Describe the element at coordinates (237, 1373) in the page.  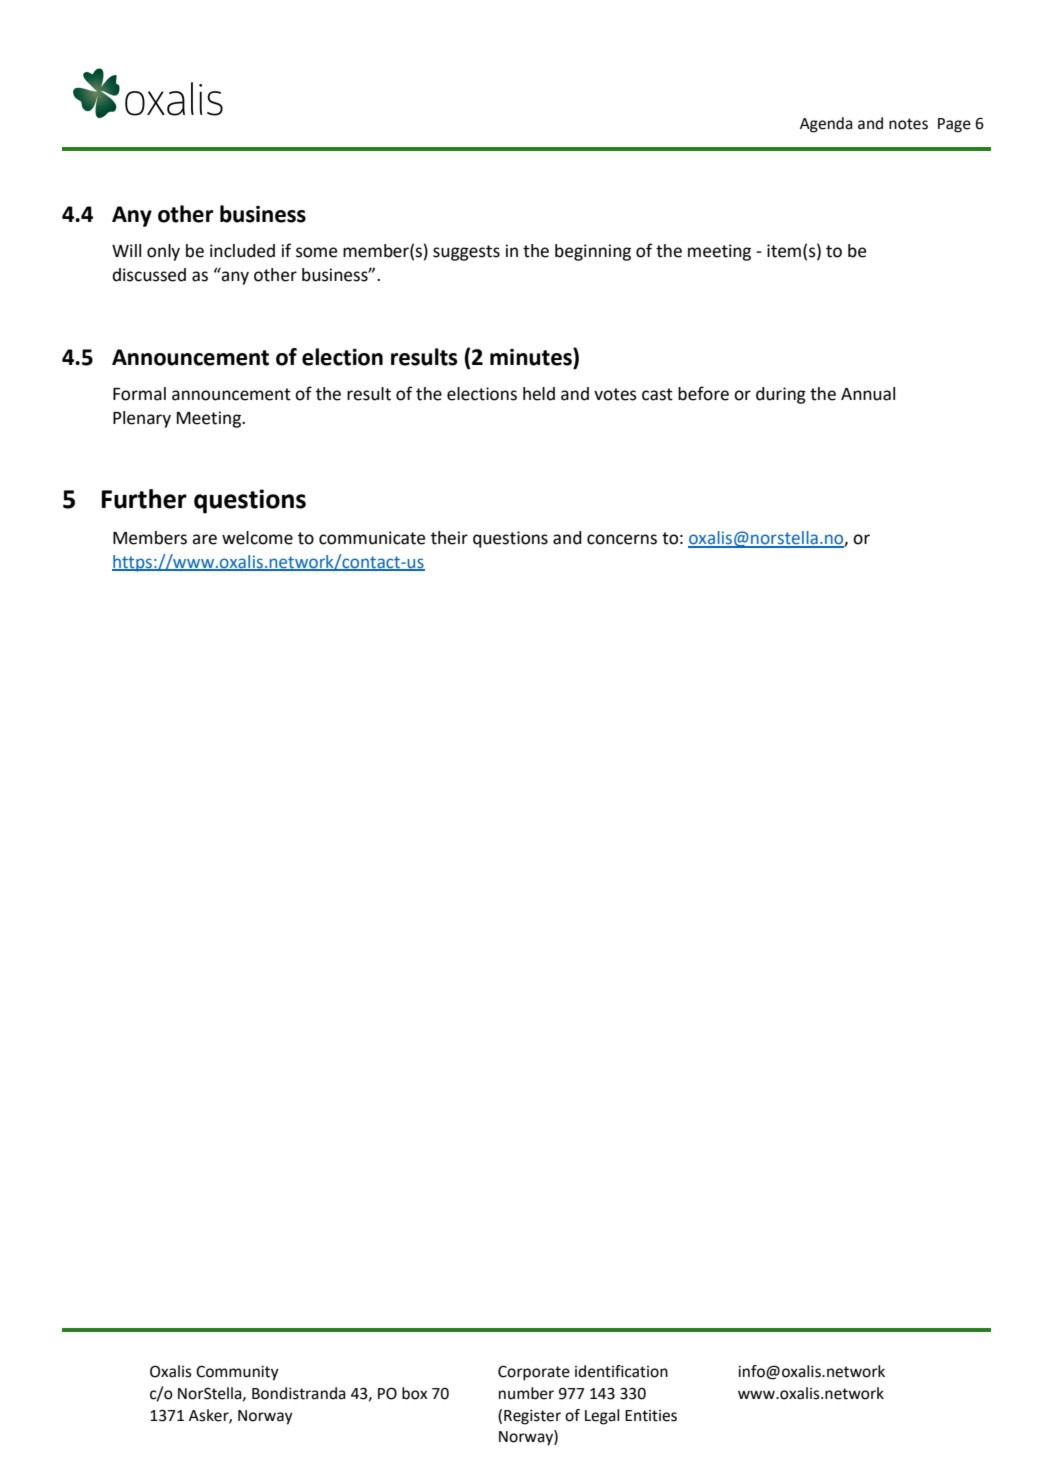
I see `Community` at that location.
